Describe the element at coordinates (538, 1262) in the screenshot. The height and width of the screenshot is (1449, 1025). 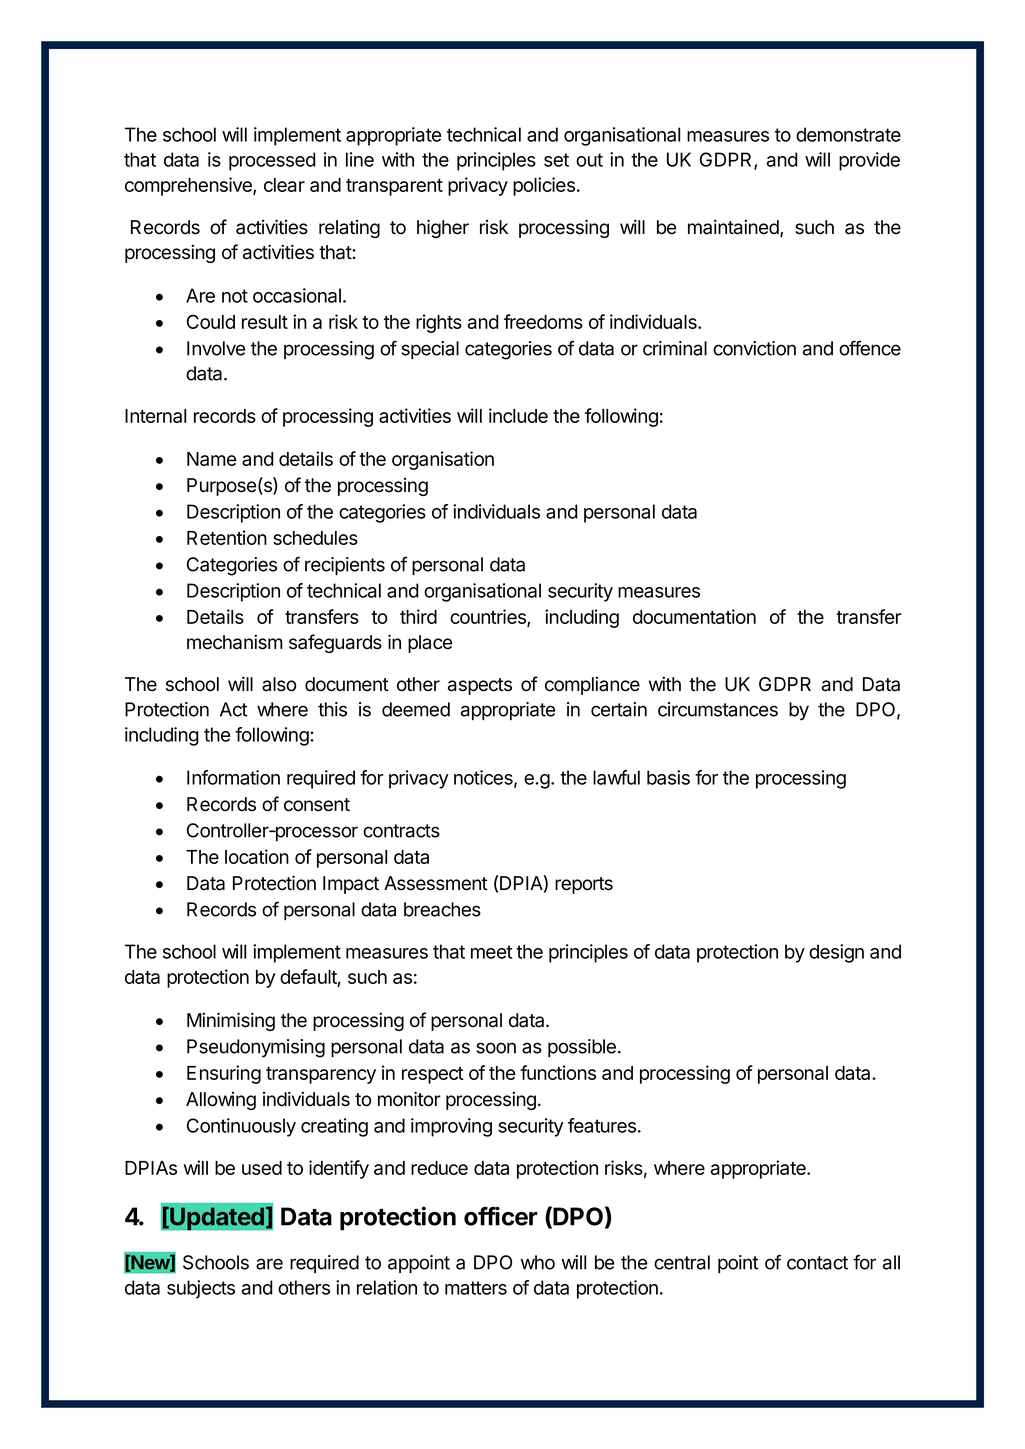
I see `who` at that location.
